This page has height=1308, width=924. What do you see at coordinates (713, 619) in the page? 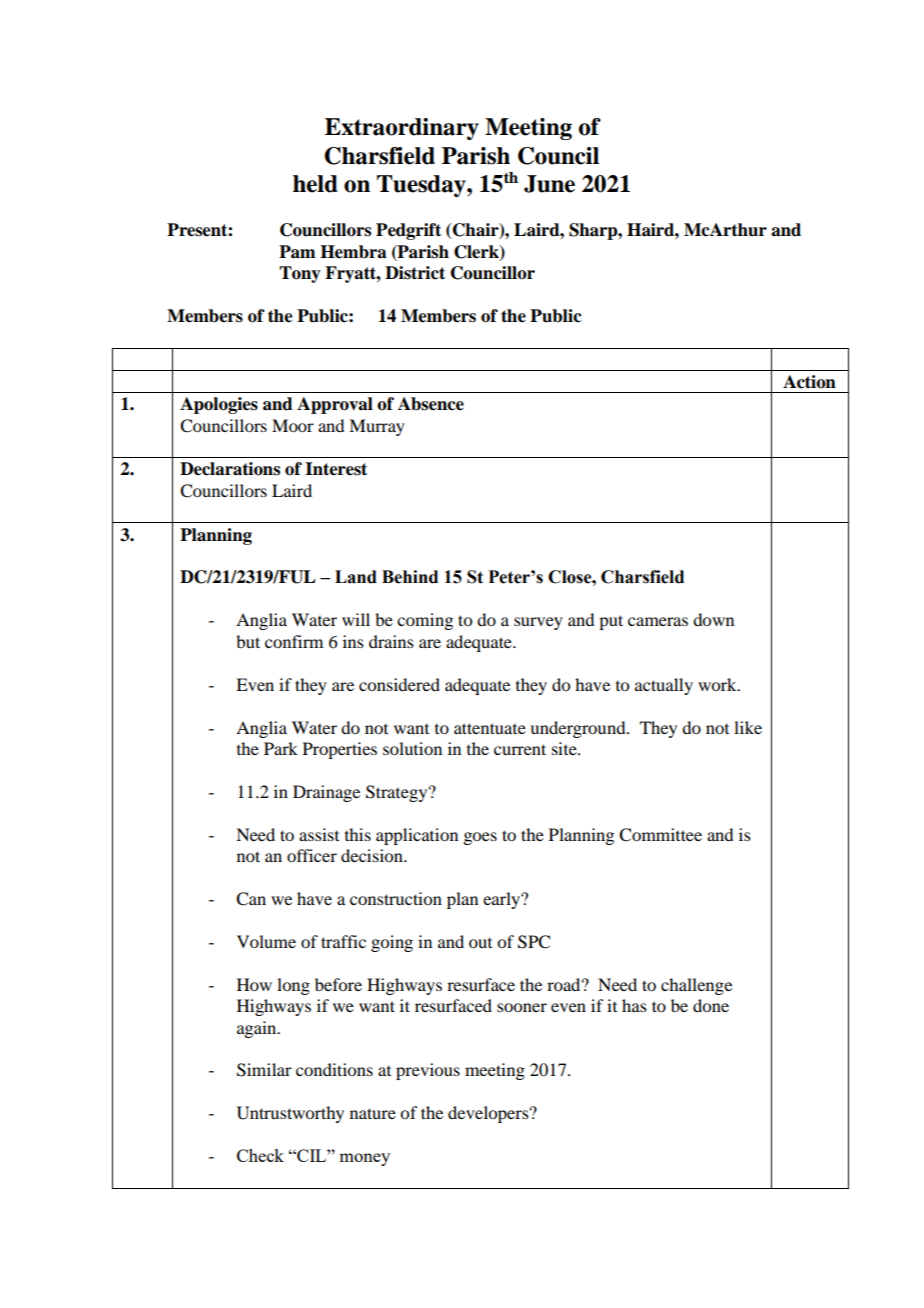
I see `down` at bounding box center [713, 619].
